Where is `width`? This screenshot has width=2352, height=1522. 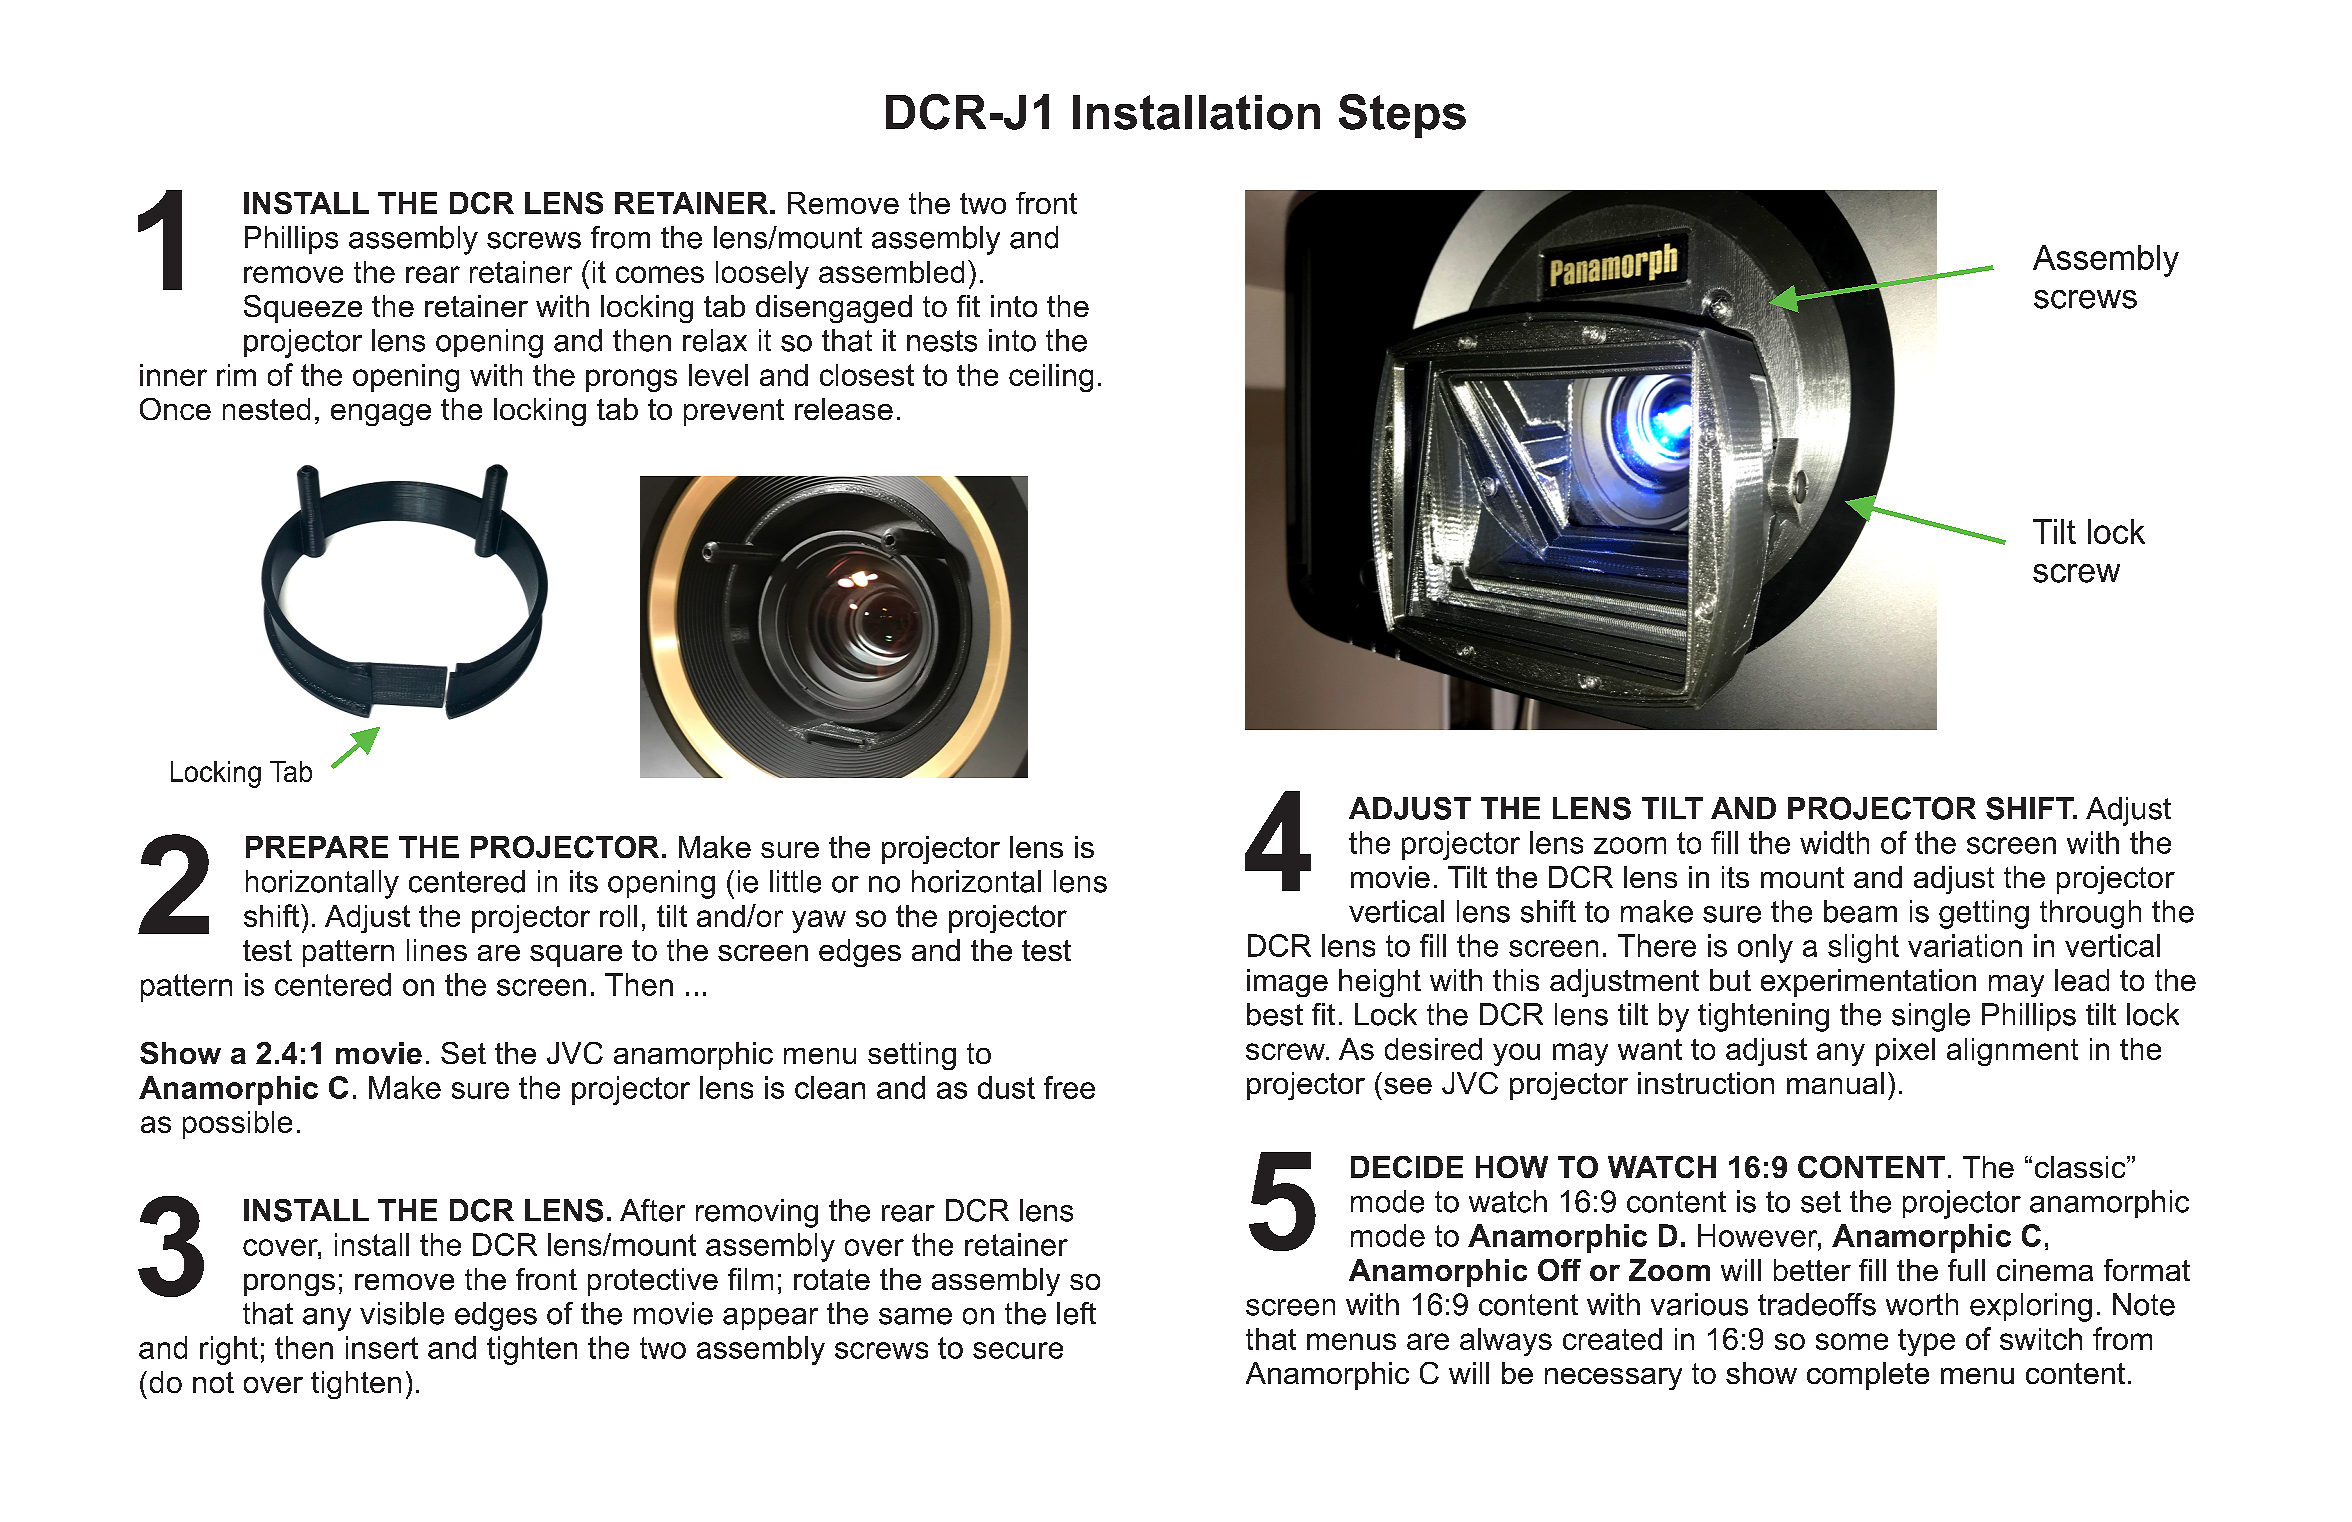 width is located at coordinates (1834, 842).
